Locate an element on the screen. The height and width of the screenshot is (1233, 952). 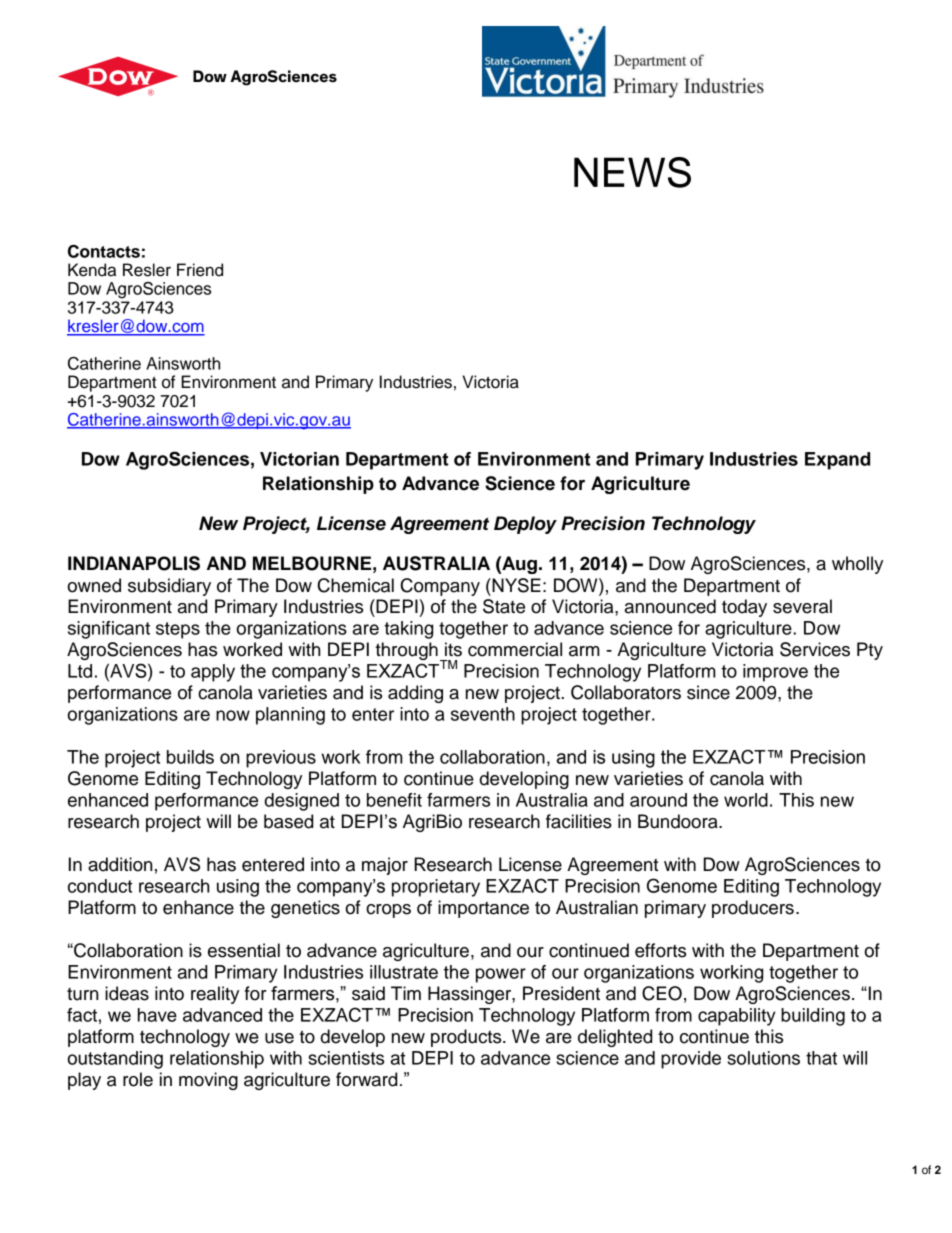
INDIANAPOLIS is located at coordinates (134, 563).
